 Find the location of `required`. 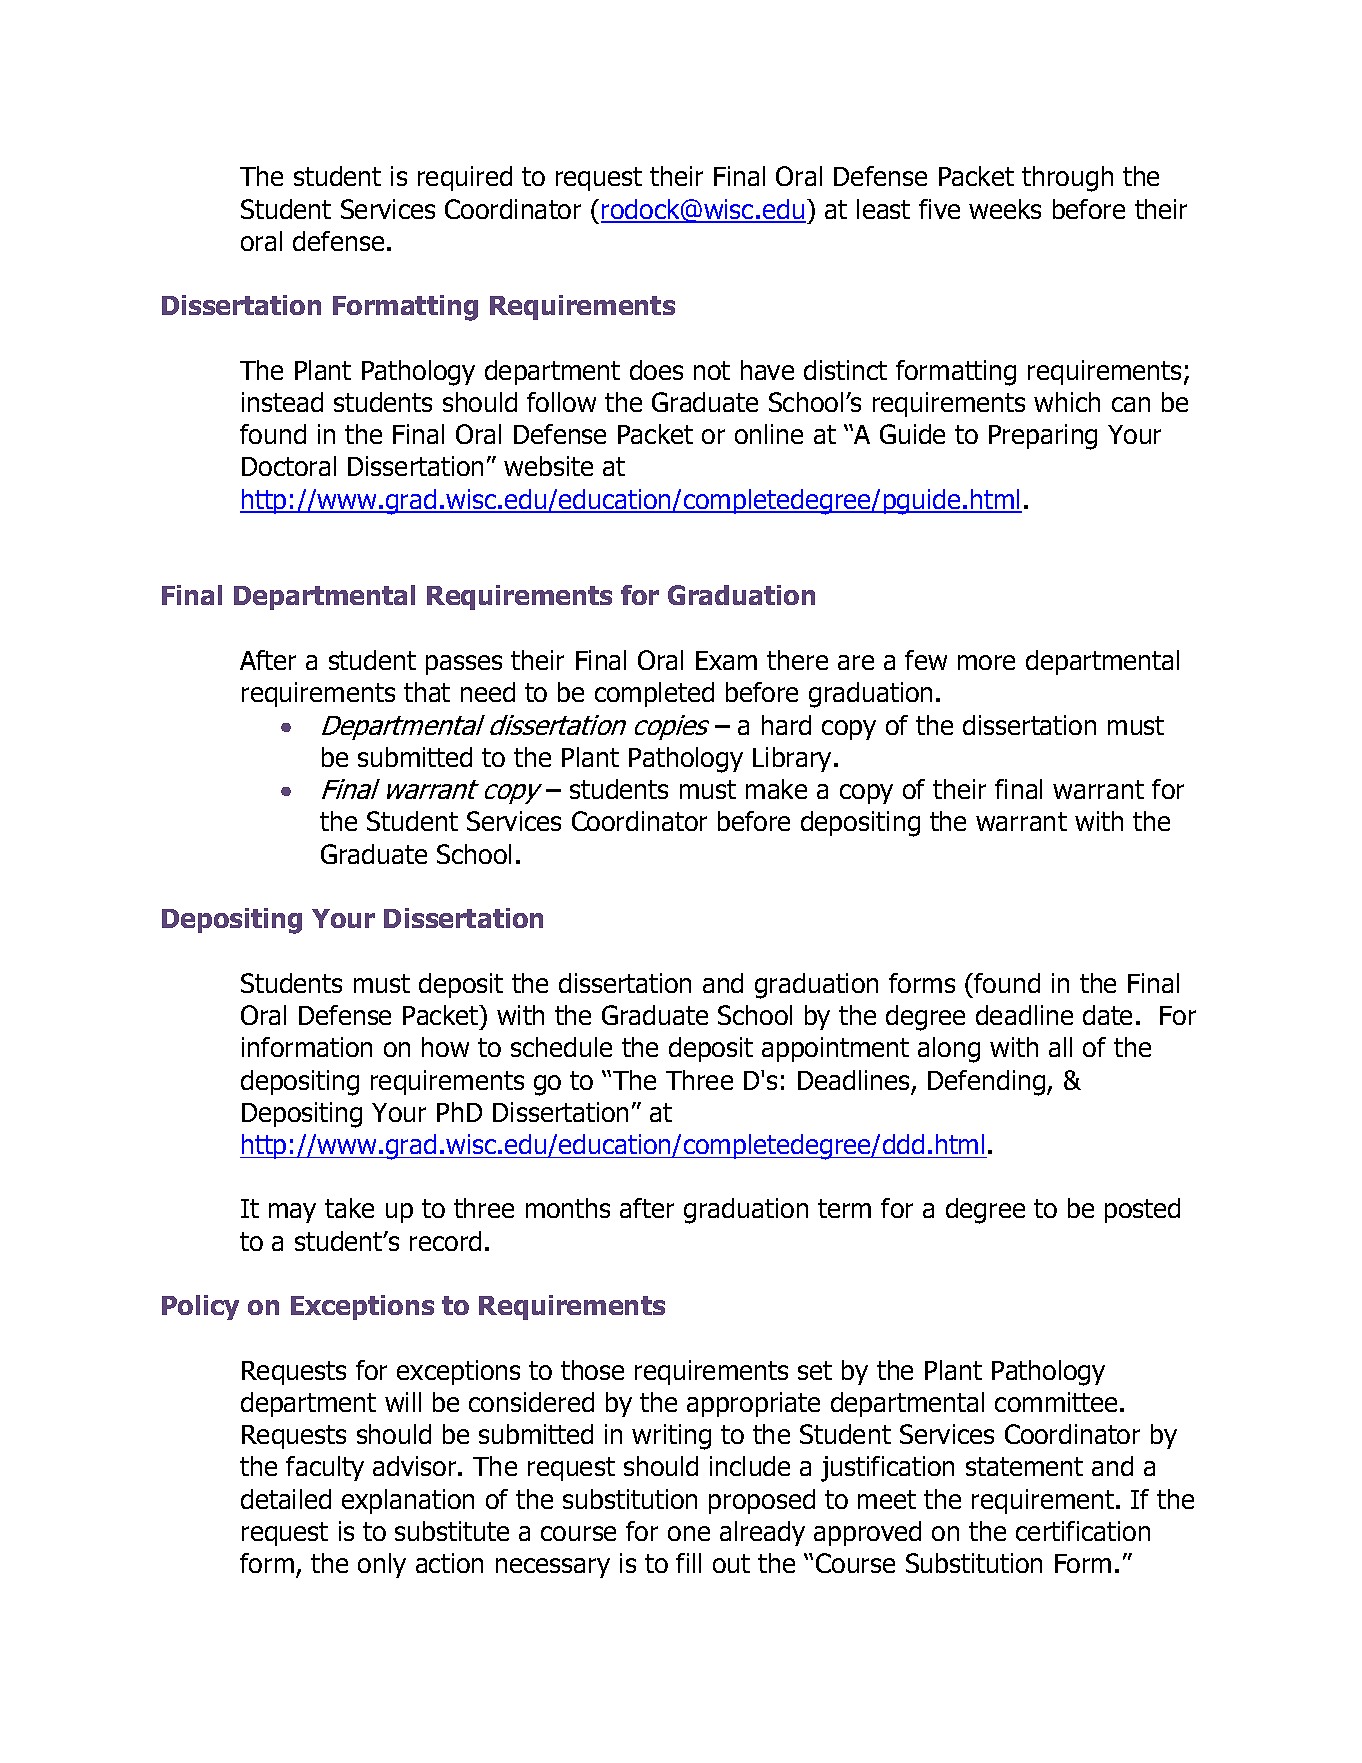

required is located at coordinates (465, 178).
